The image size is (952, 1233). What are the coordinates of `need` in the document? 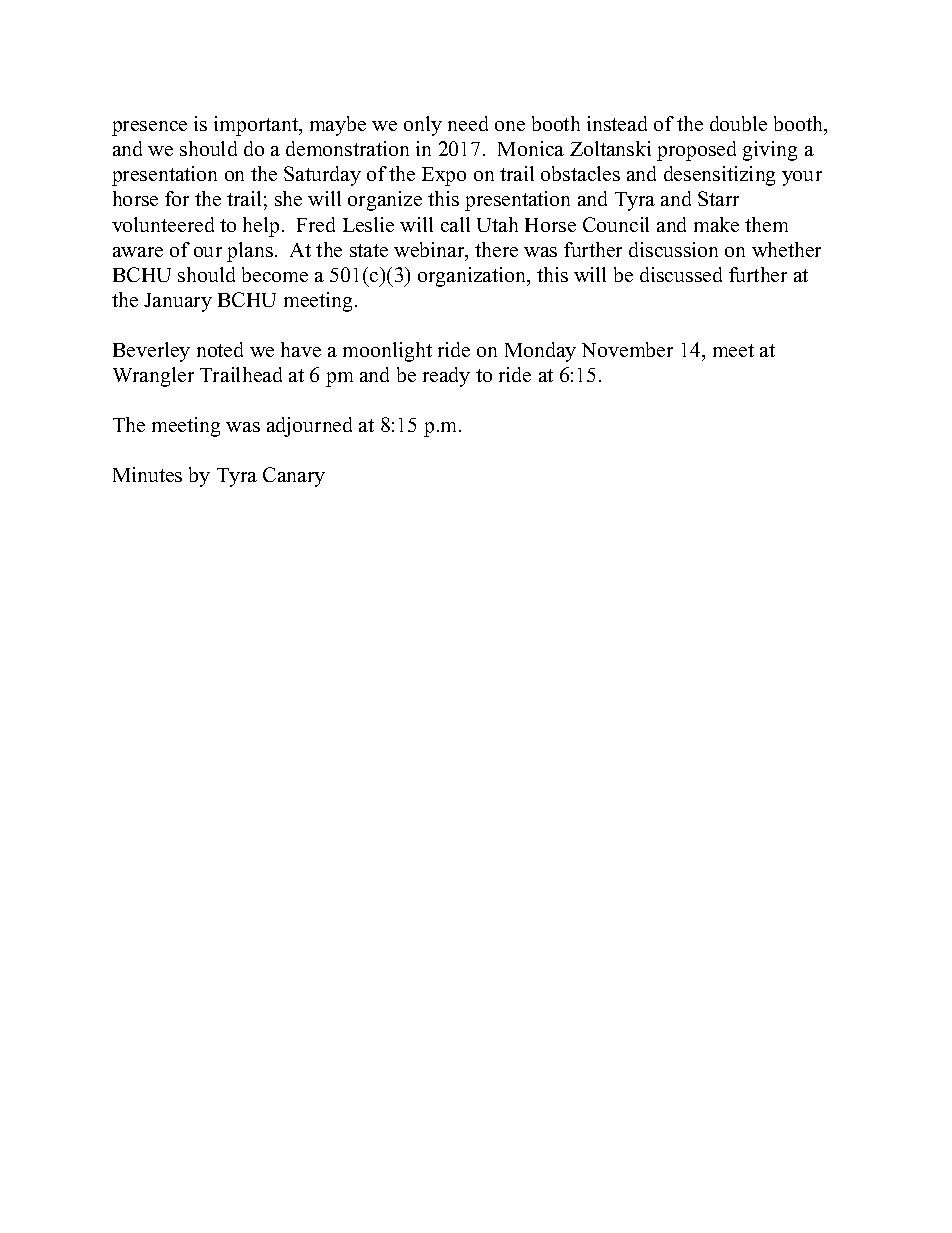 It's located at (468, 123).
